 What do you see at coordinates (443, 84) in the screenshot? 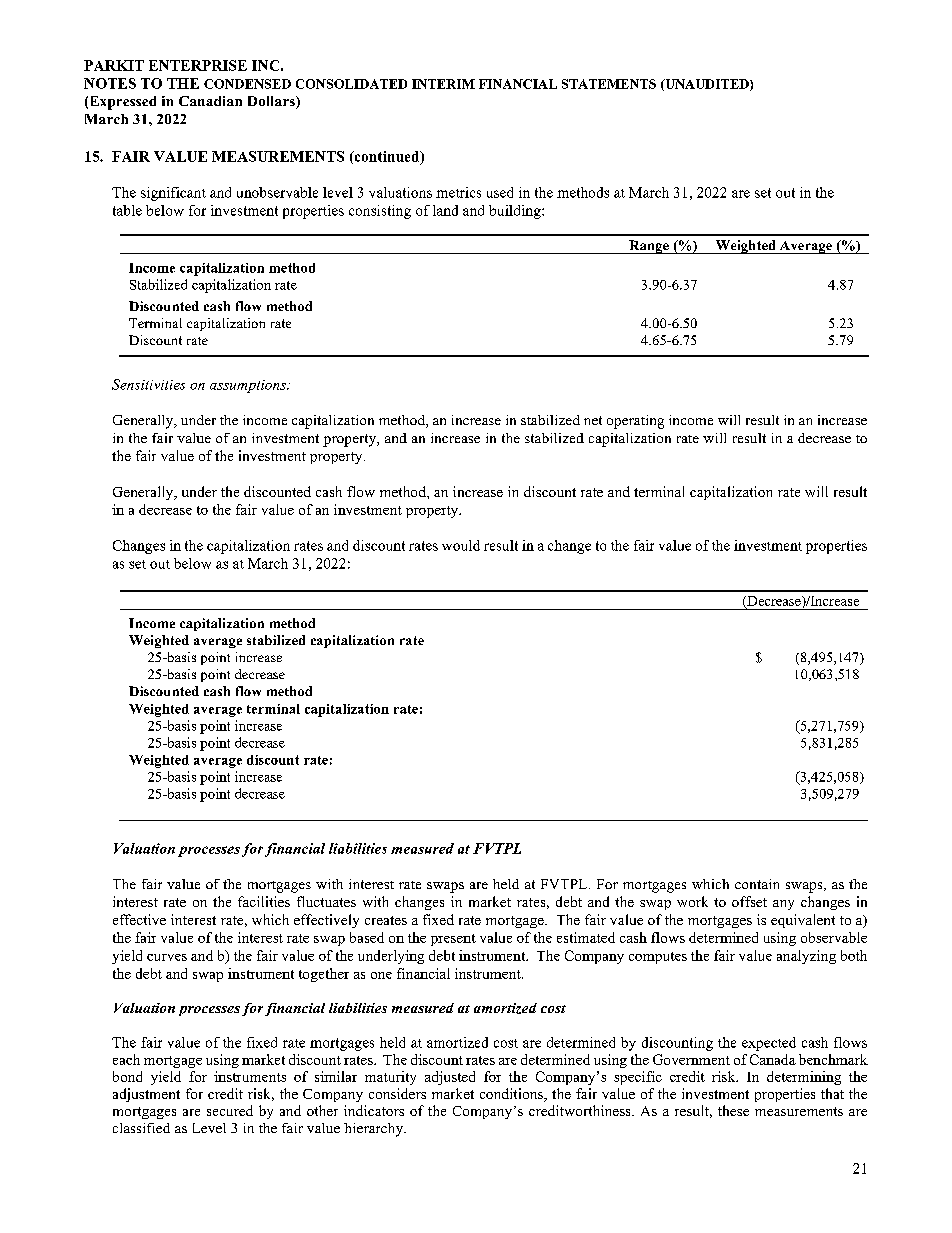
I see `INTERIM` at bounding box center [443, 84].
